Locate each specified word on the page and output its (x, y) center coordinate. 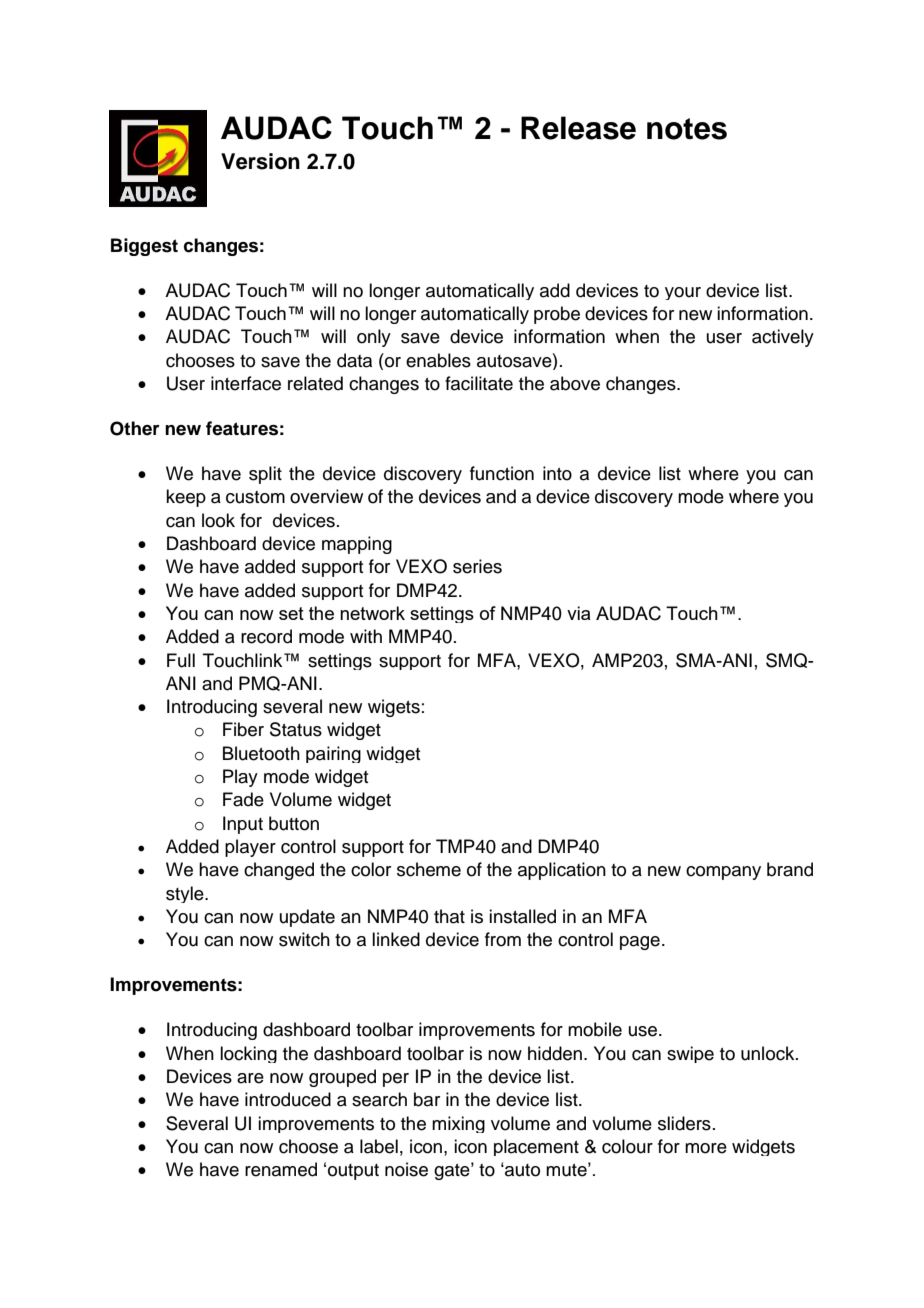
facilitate (479, 383)
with (366, 636)
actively (783, 338)
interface (246, 383)
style (186, 894)
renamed (281, 1169)
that (449, 916)
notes (687, 129)
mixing (458, 1124)
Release (578, 128)
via (578, 613)
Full (181, 660)
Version (260, 161)
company (723, 873)
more (706, 1148)
